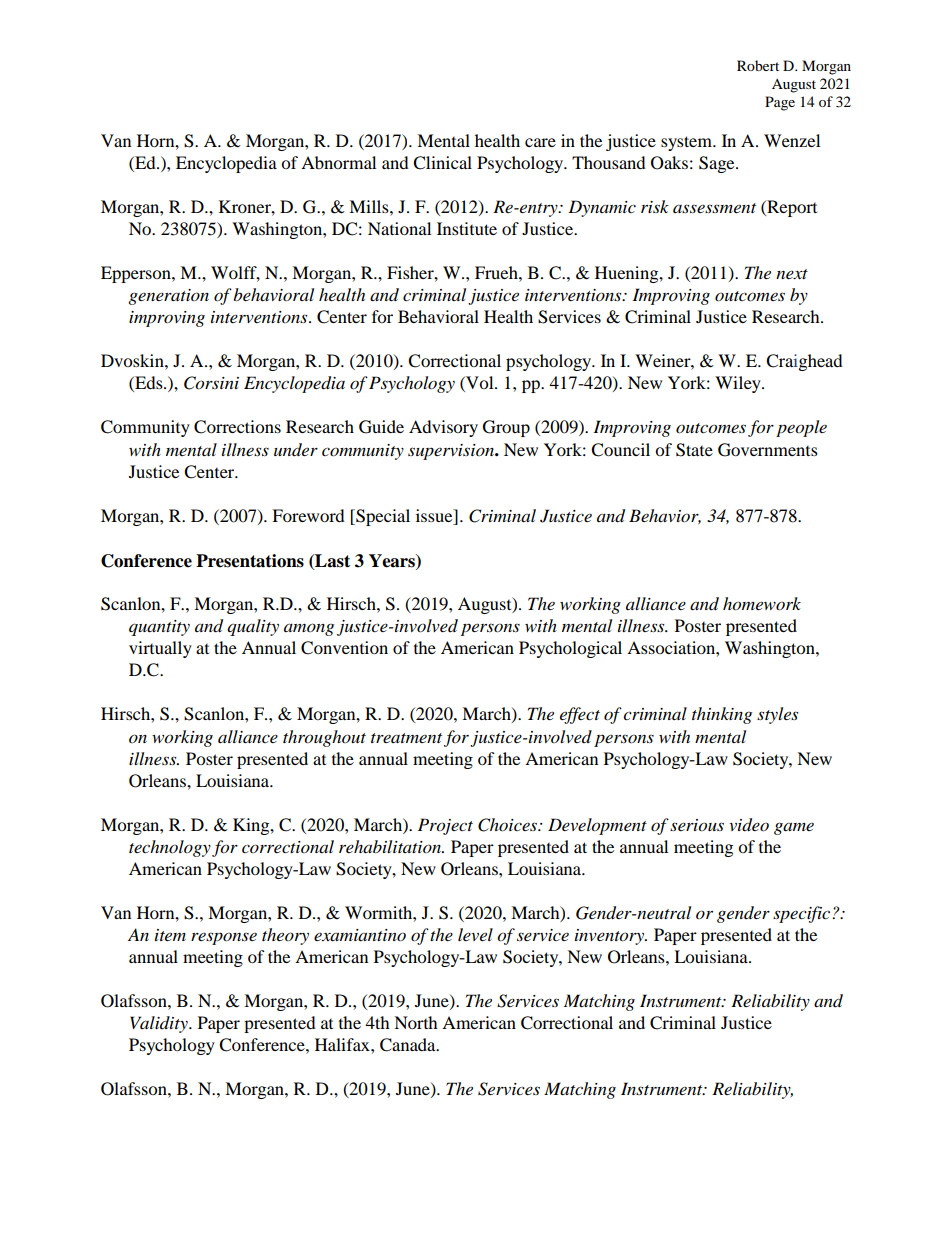 The height and width of the page is (1233, 952). Describe the element at coordinates (762, 604) in the page. I see `homework` at that location.
